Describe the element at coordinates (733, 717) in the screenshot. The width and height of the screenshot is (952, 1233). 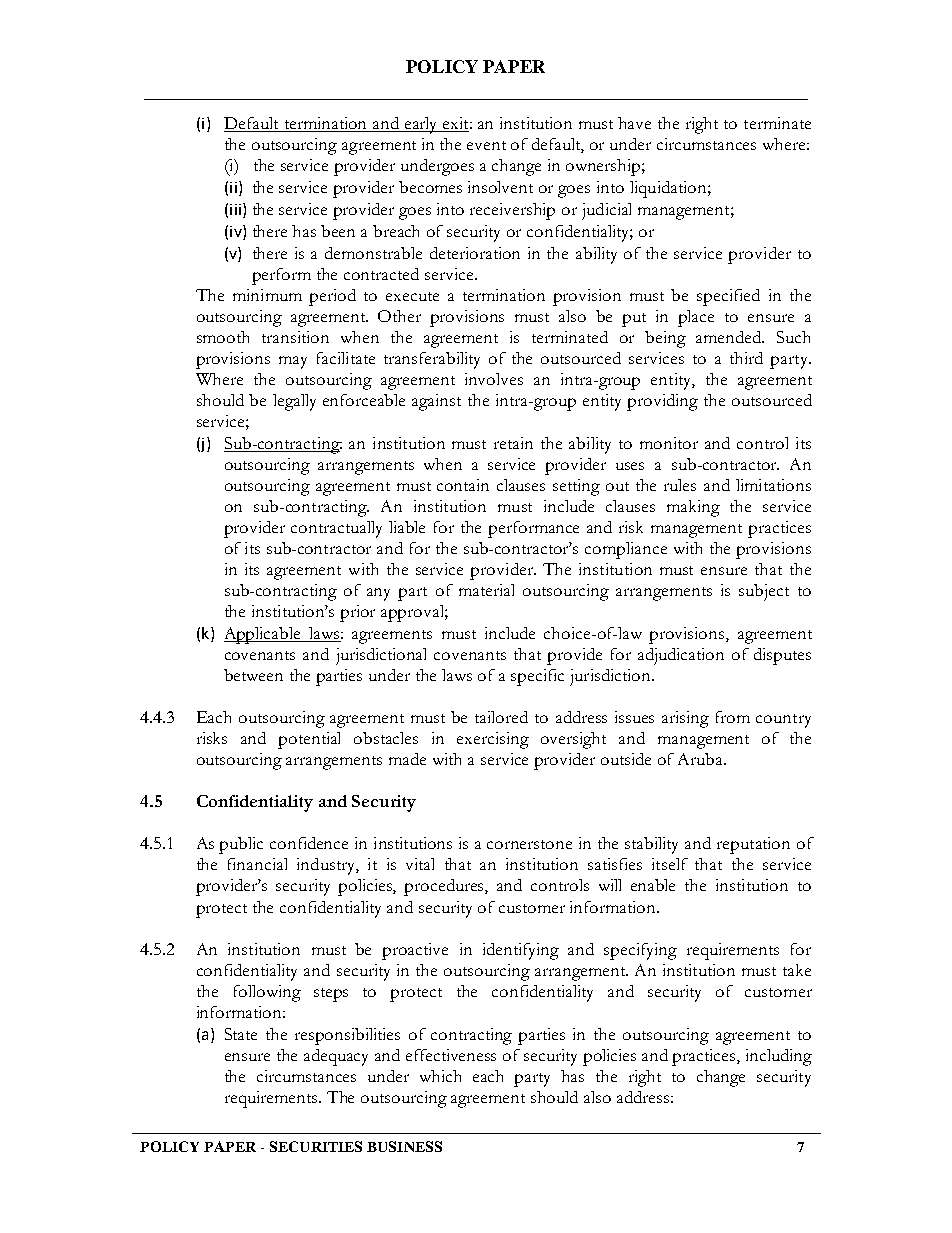
I see `from` at that location.
